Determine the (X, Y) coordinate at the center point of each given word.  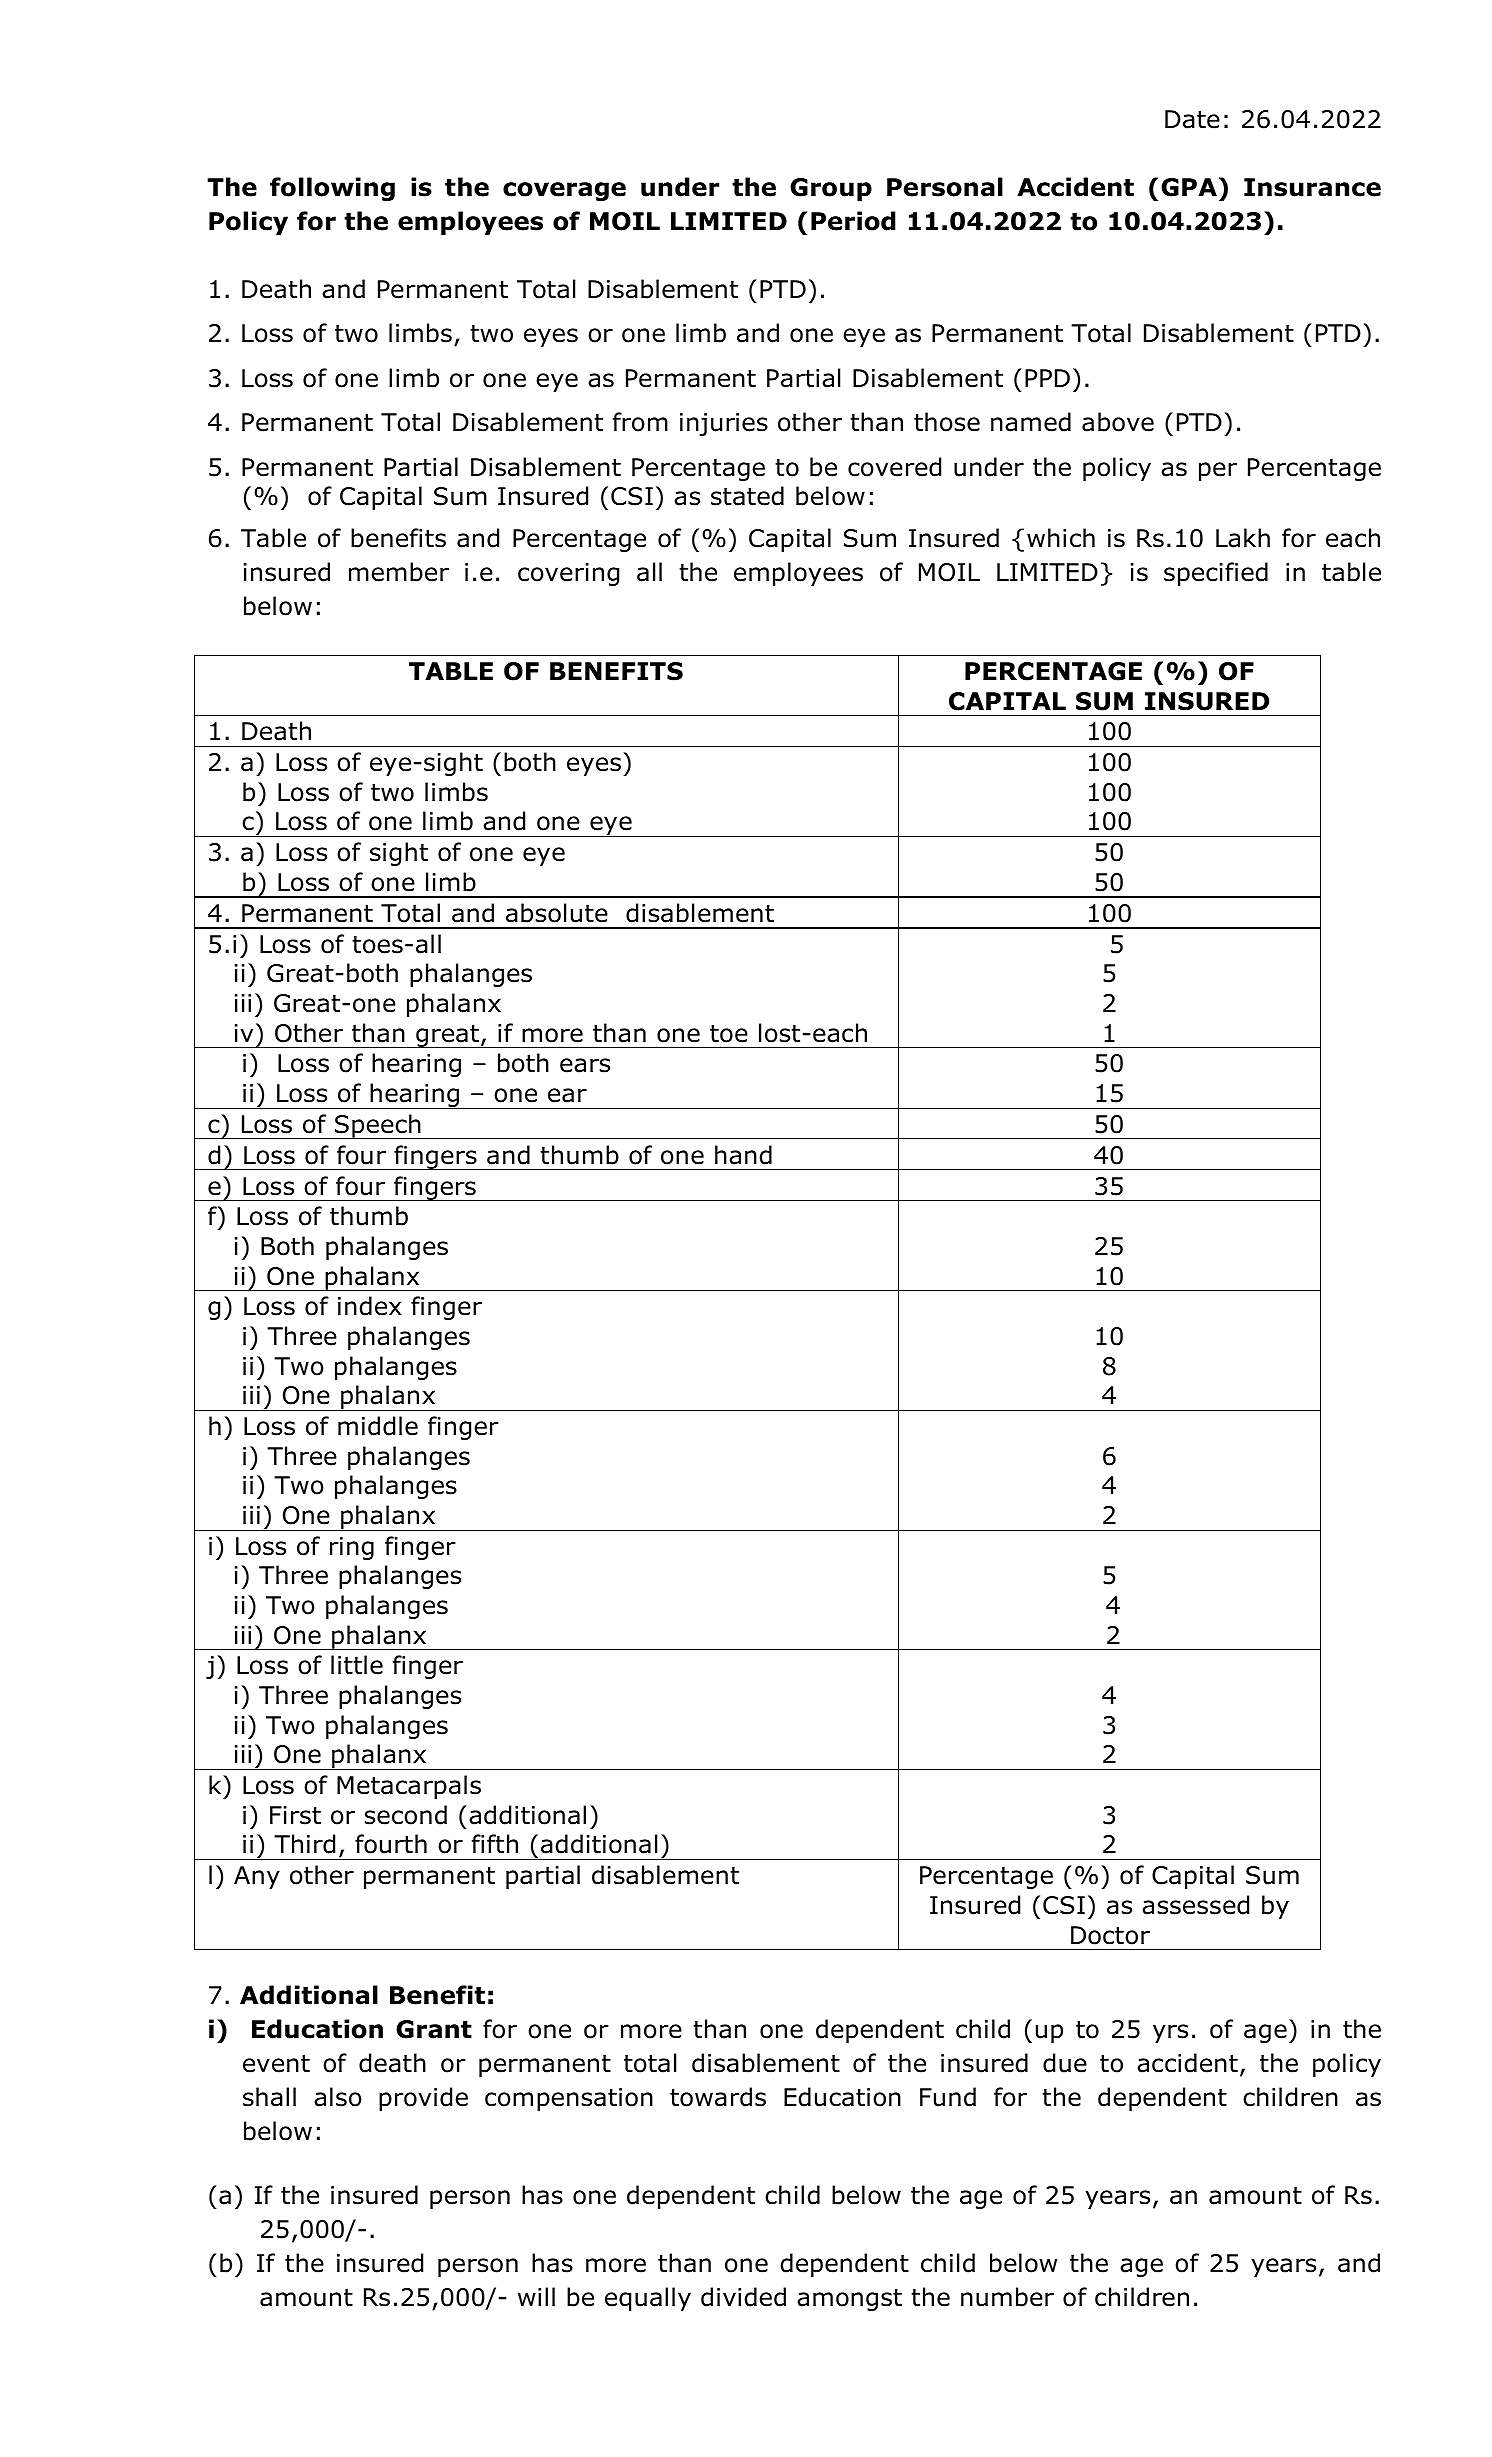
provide (423, 2099)
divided (743, 2297)
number (1007, 2297)
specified (1216, 574)
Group (831, 189)
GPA (1189, 187)
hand (743, 1155)
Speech (378, 1126)
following (332, 189)
